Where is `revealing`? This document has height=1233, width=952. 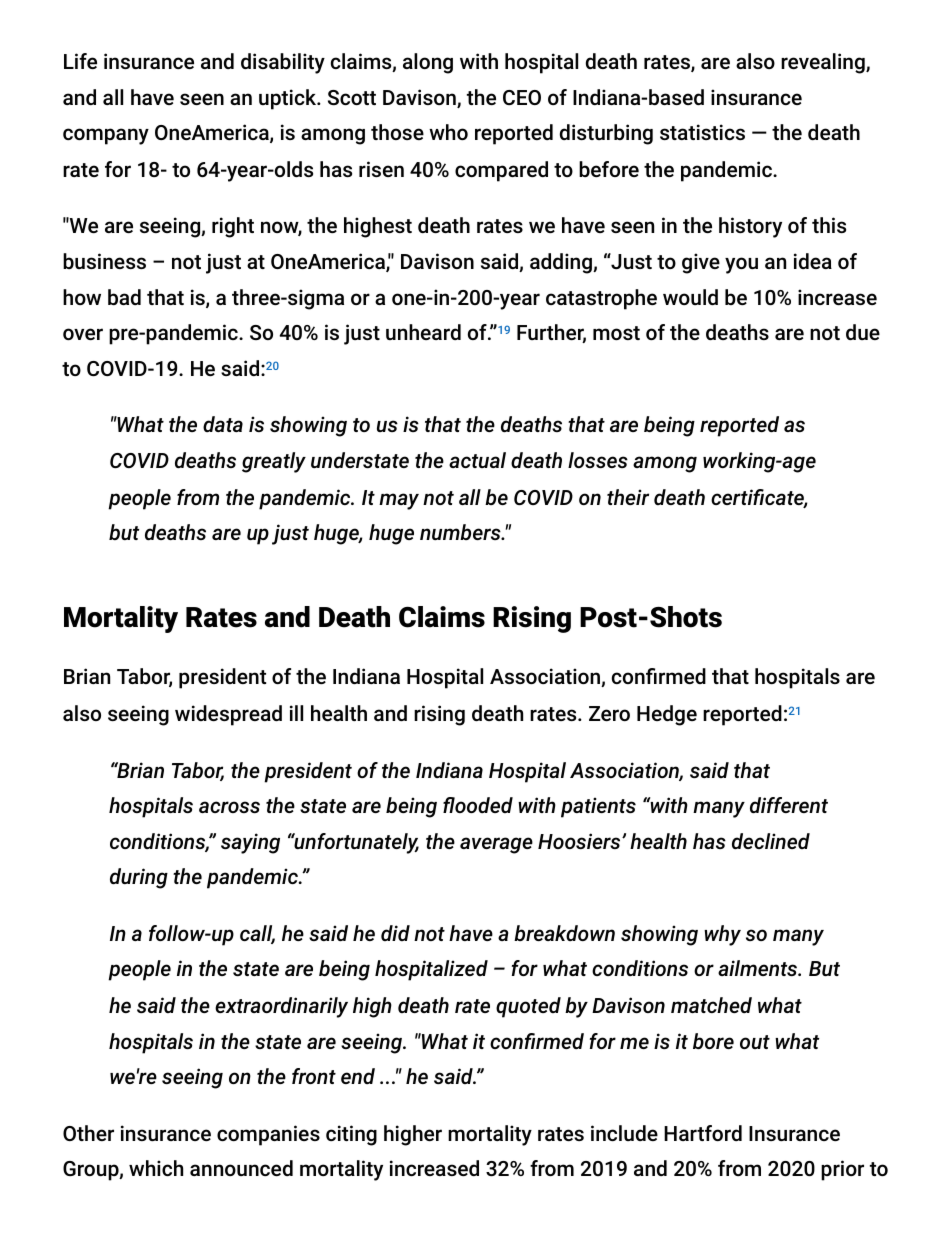
revealing is located at coordinates (824, 63).
